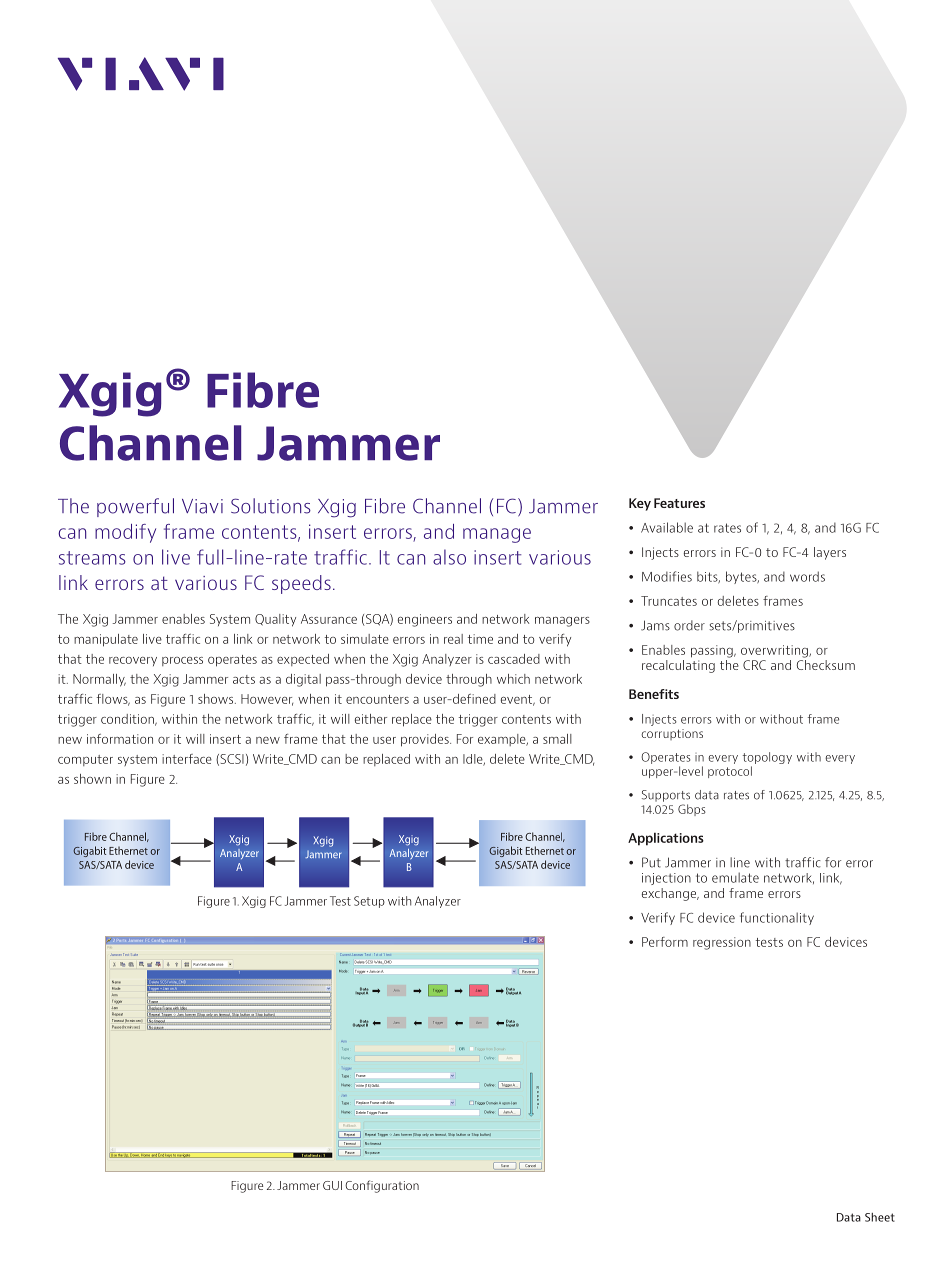 This document has width=952, height=1270. I want to click on Viavi, so click(202, 506).
